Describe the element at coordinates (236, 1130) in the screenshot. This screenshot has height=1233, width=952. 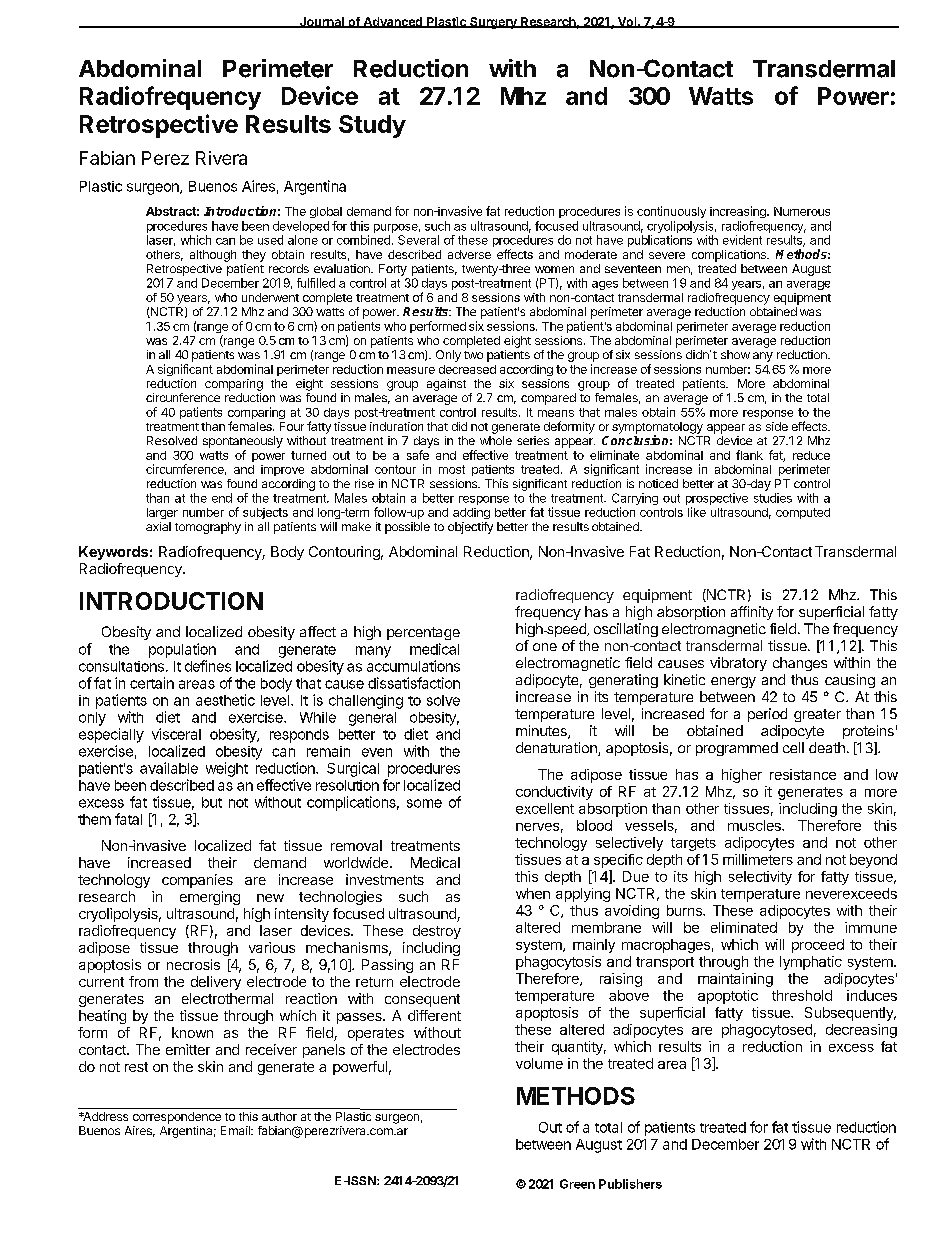
I see `Email` at that location.
